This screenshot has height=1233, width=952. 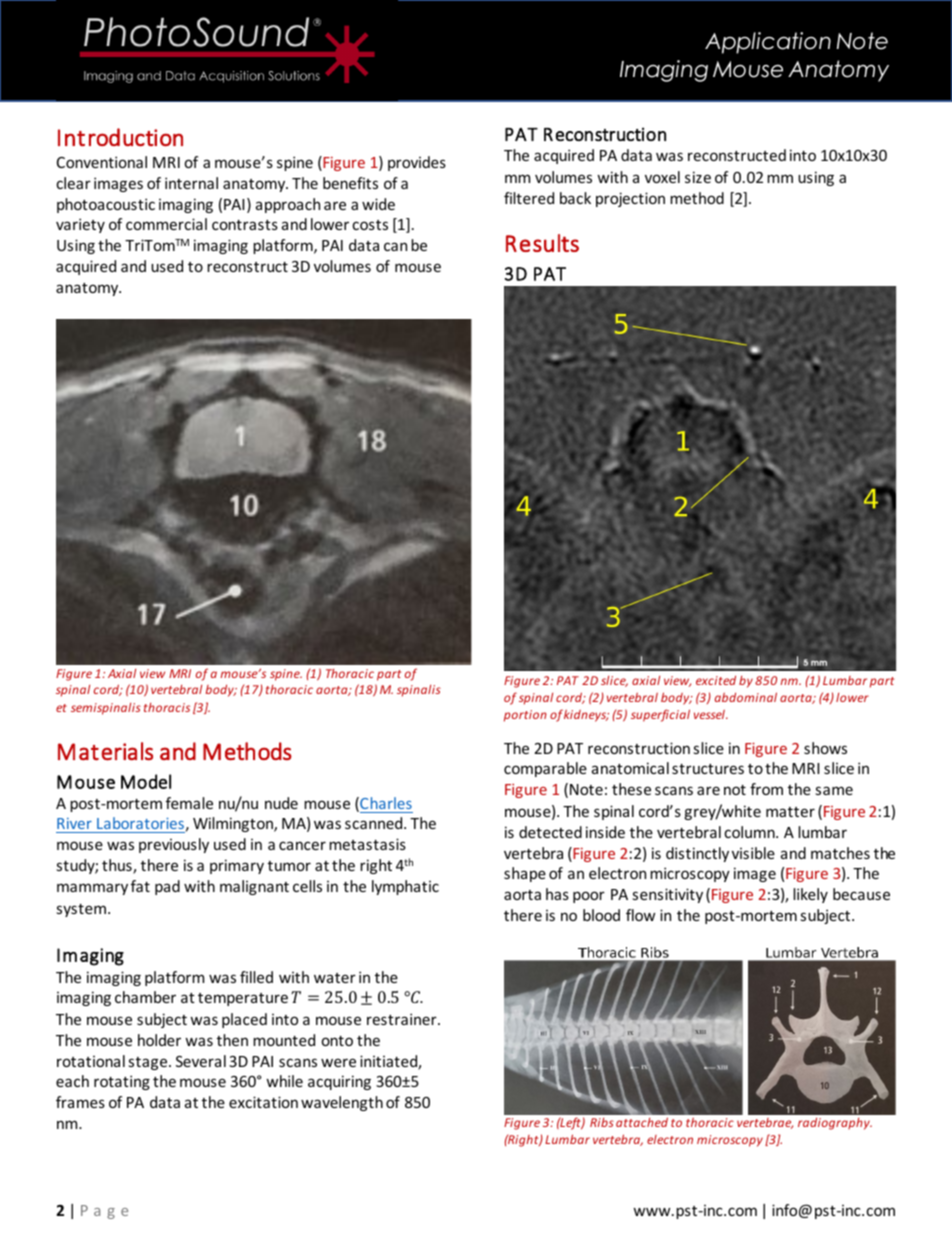 What do you see at coordinates (417, 163) in the screenshot?
I see `provides` at bounding box center [417, 163].
